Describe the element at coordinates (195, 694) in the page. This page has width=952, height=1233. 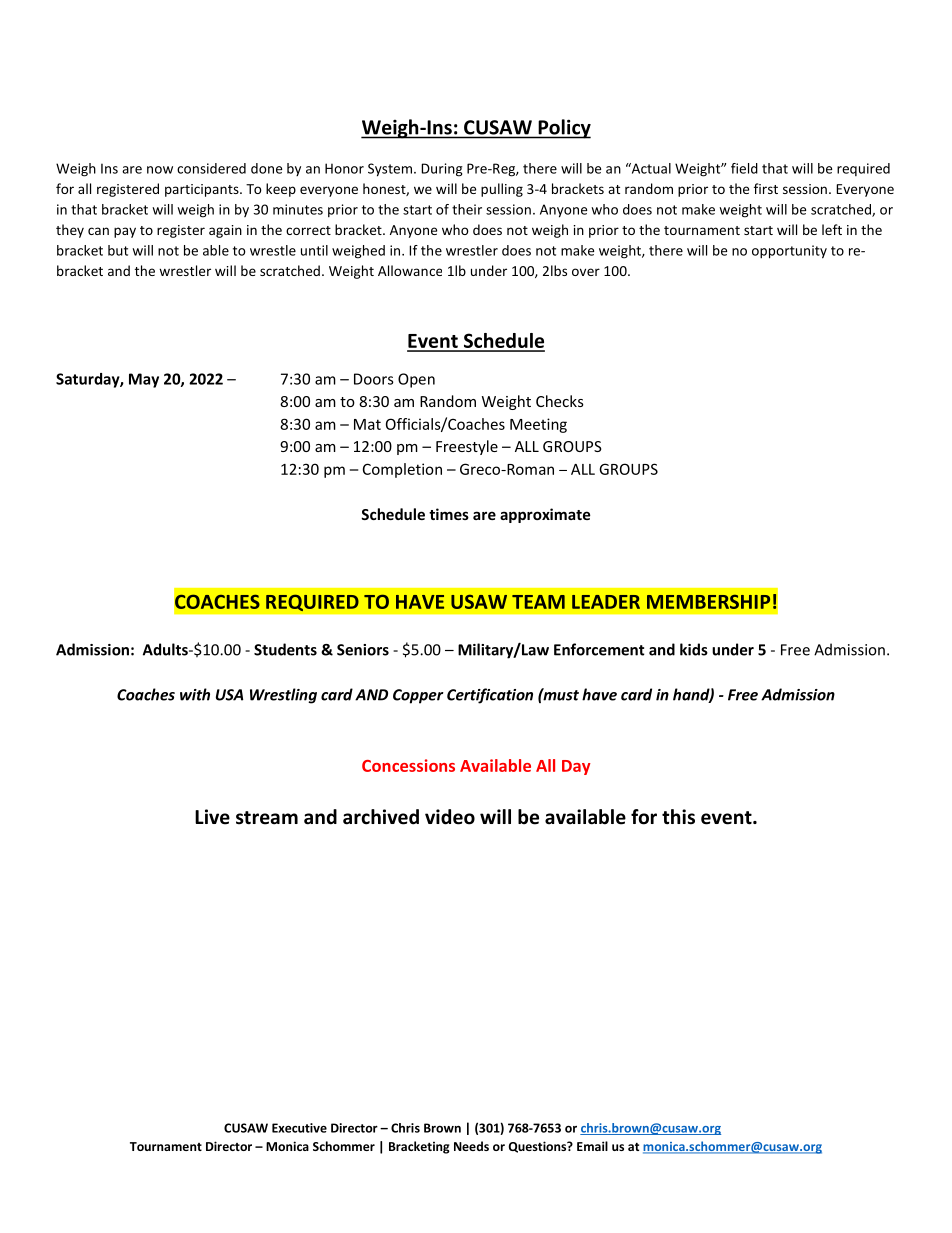
I see `with` at that location.
